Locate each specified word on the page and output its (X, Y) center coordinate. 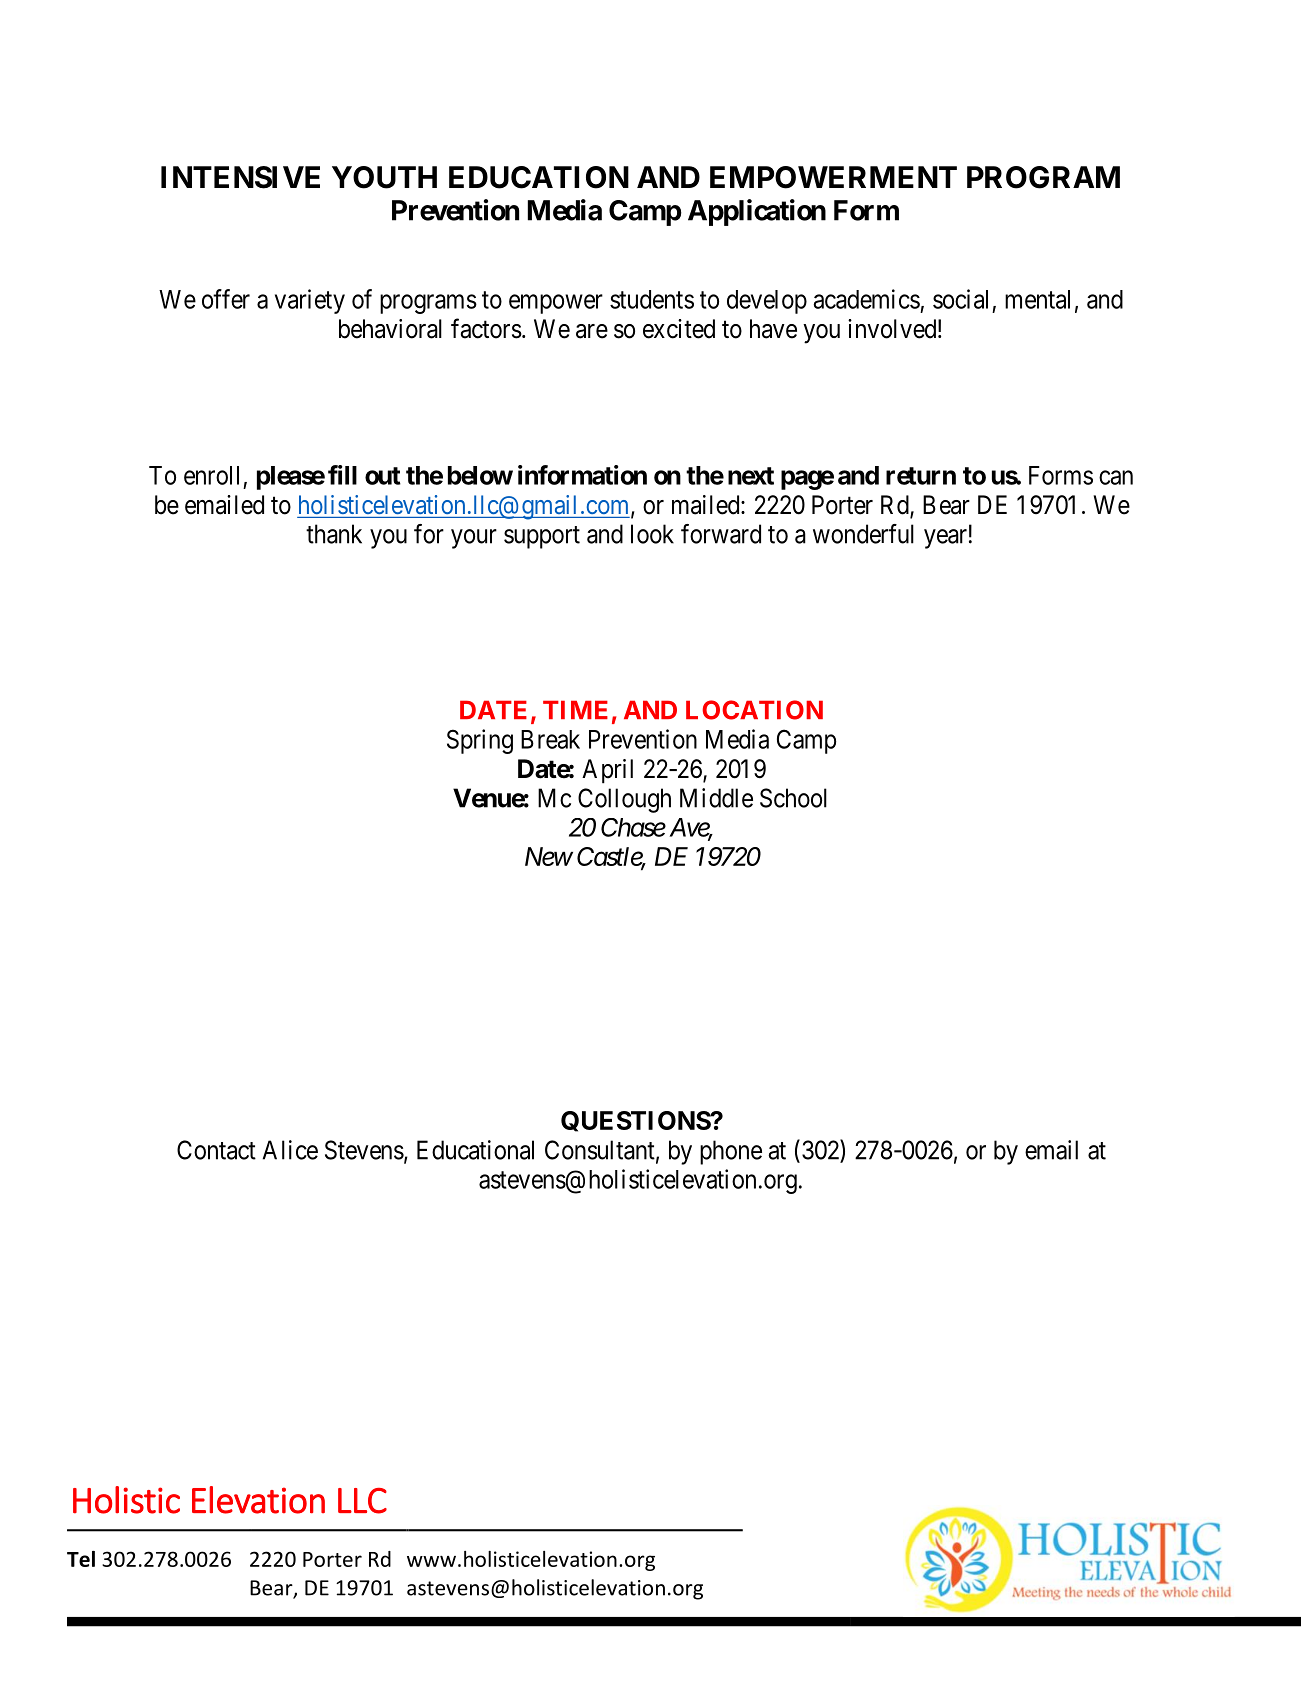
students (652, 299)
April (607, 771)
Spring (480, 741)
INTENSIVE (240, 177)
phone (731, 1152)
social (960, 299)
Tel (81, 1559)
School (793, 798)
